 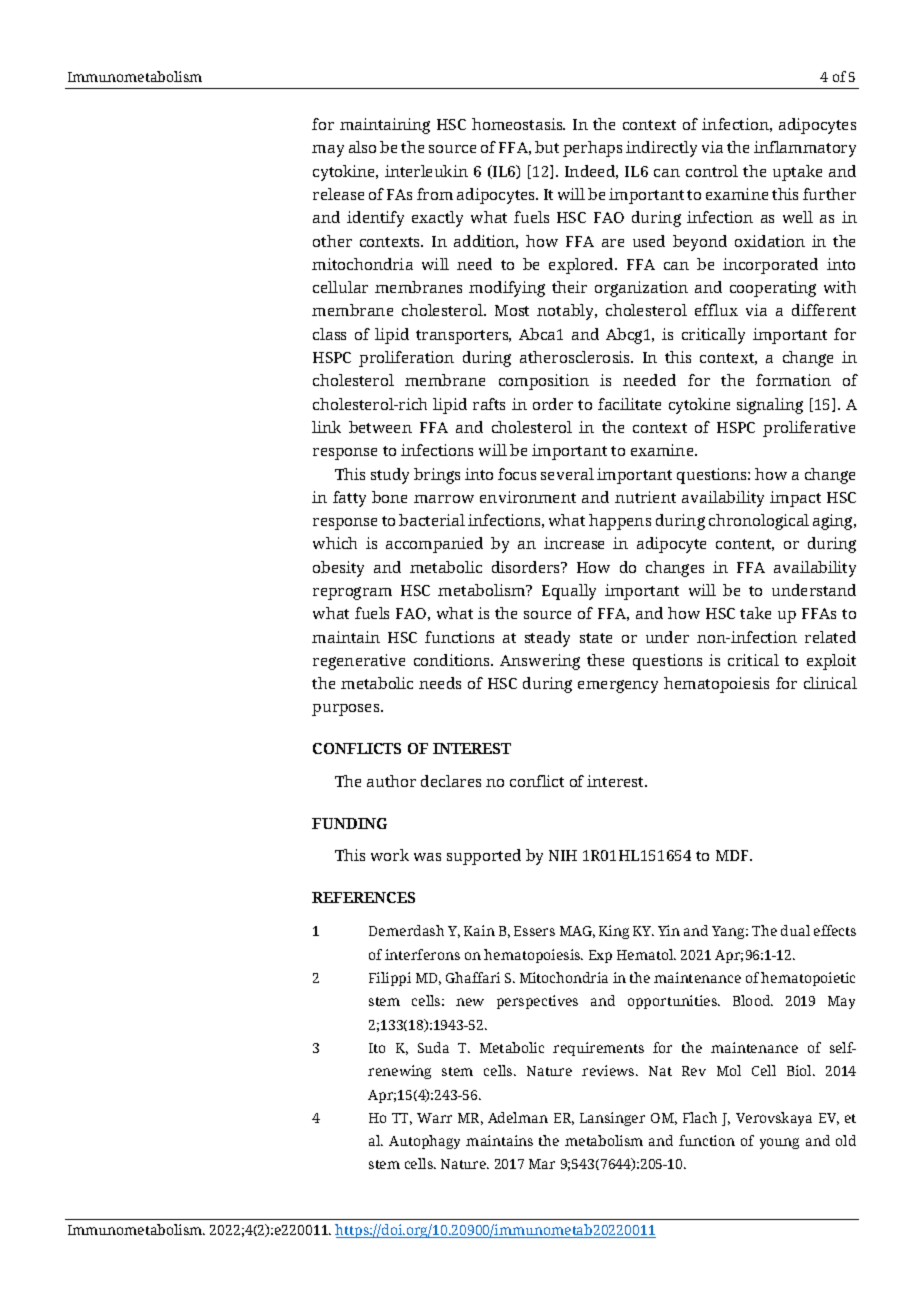 What do you see at coordinates (359, 662) in the screenshot?
I see `regenerative` at bounding box center [359, 662].
